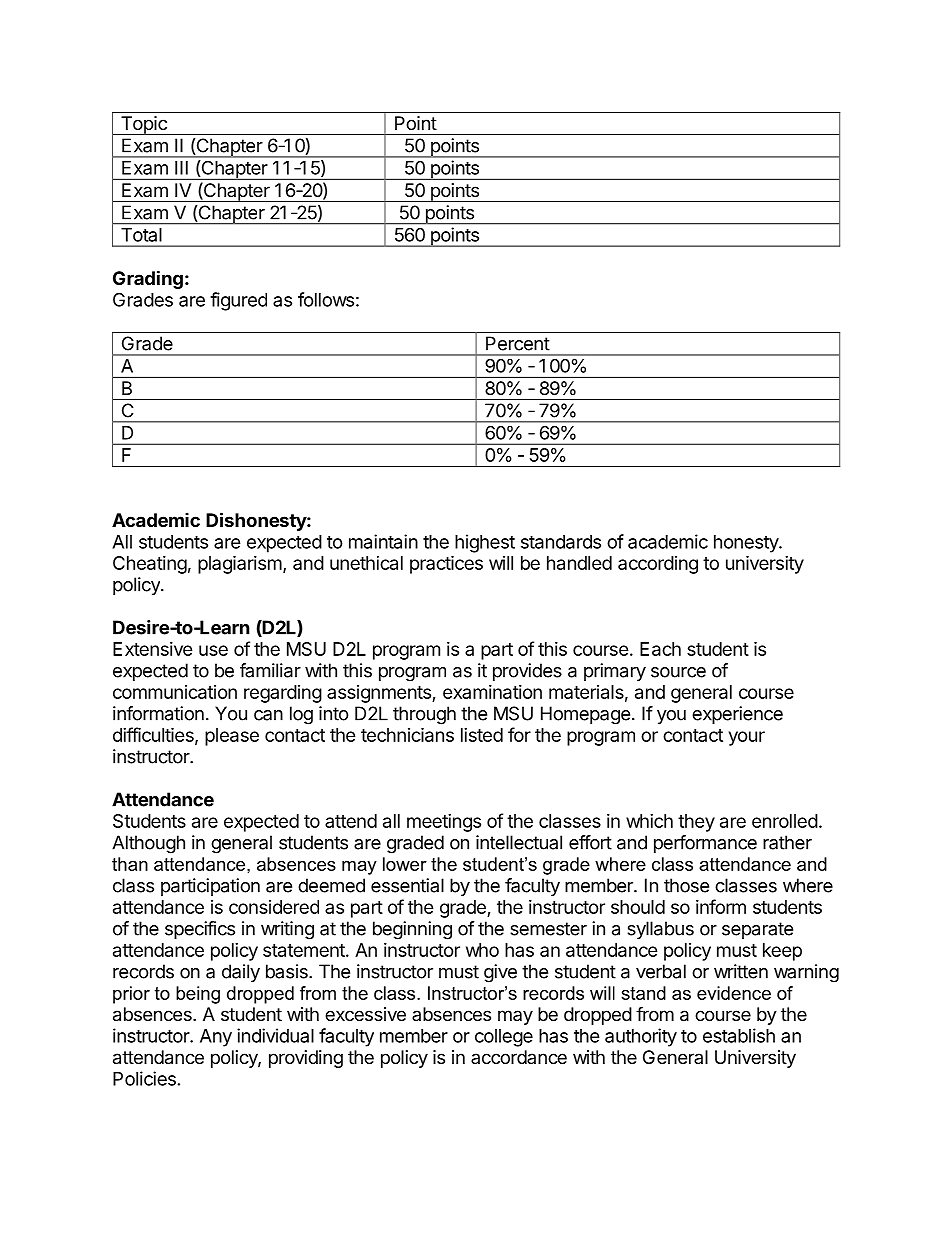  What do you see at coordinates (658, 565) in the page?
I see `according` at bounding box center [658, 565].
